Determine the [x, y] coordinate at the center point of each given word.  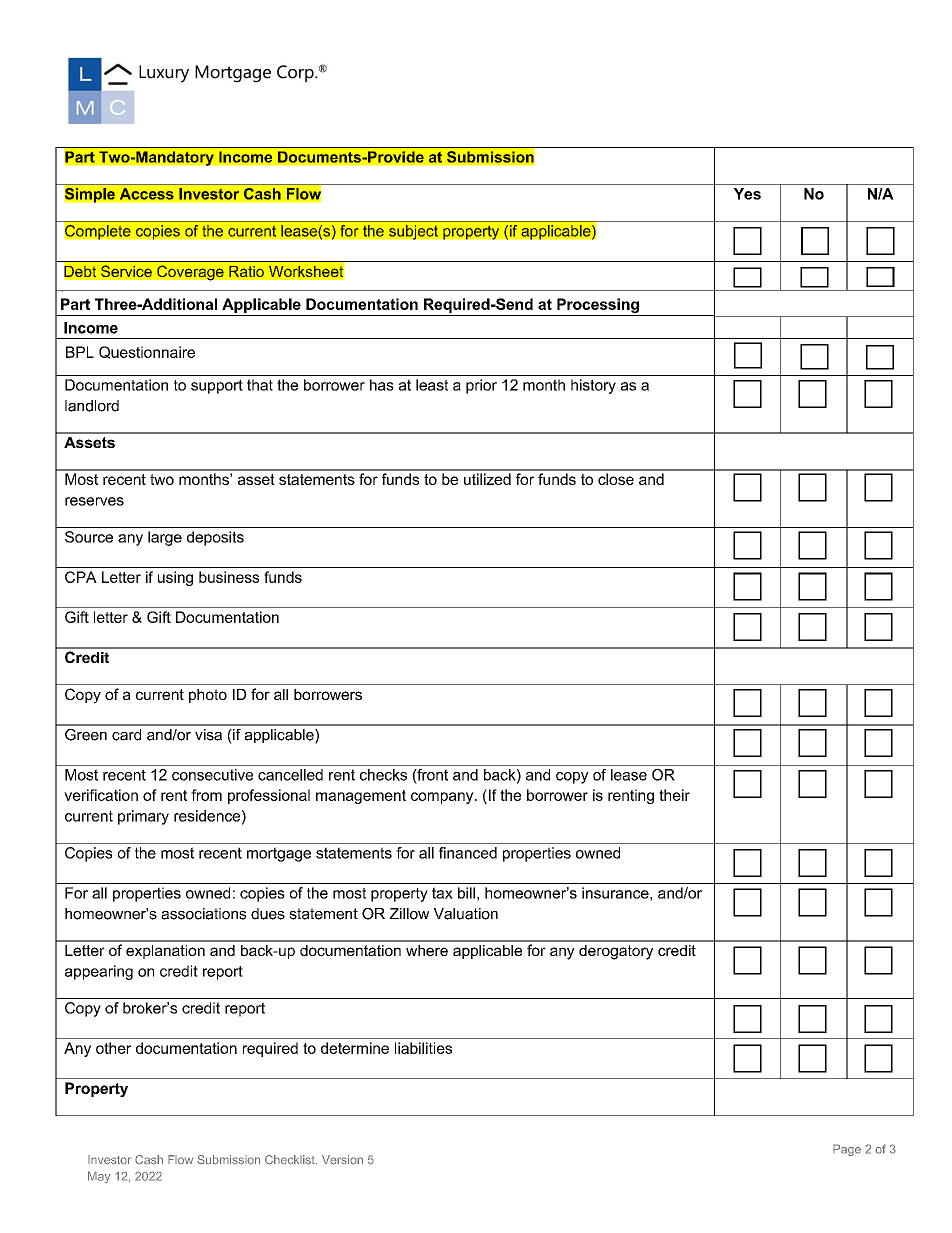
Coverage [190, 273]
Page [847, 1150]
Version [342, 1160]
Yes [747, 194]
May [99, 1177]
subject [413, 232]
